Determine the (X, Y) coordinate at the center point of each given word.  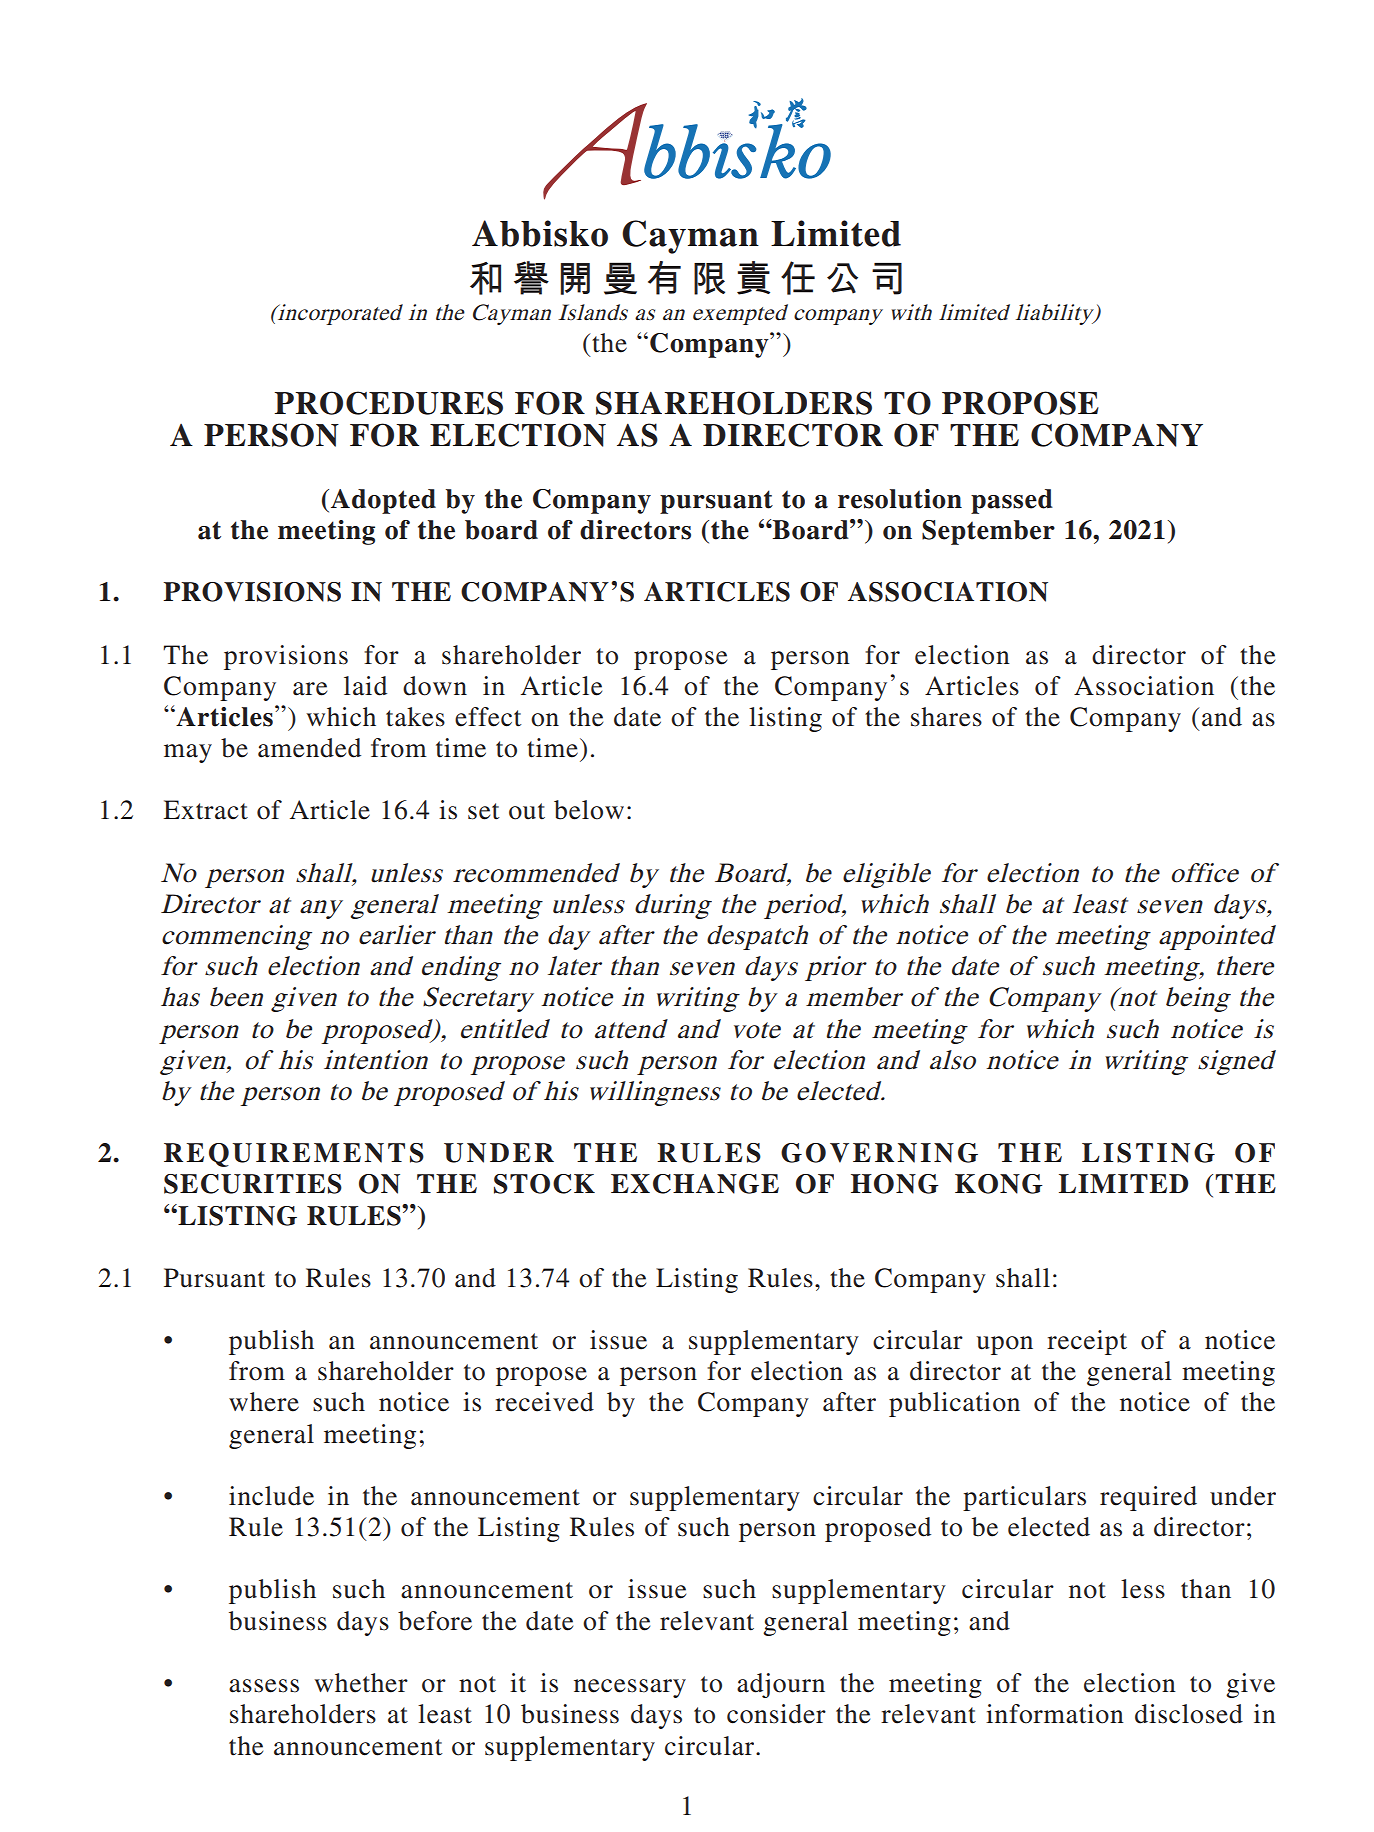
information (1055, 1714)
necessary (630, 1688)
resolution (900, 499)
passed (1012, 501)
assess (264, 1686)
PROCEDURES (389, 403)
